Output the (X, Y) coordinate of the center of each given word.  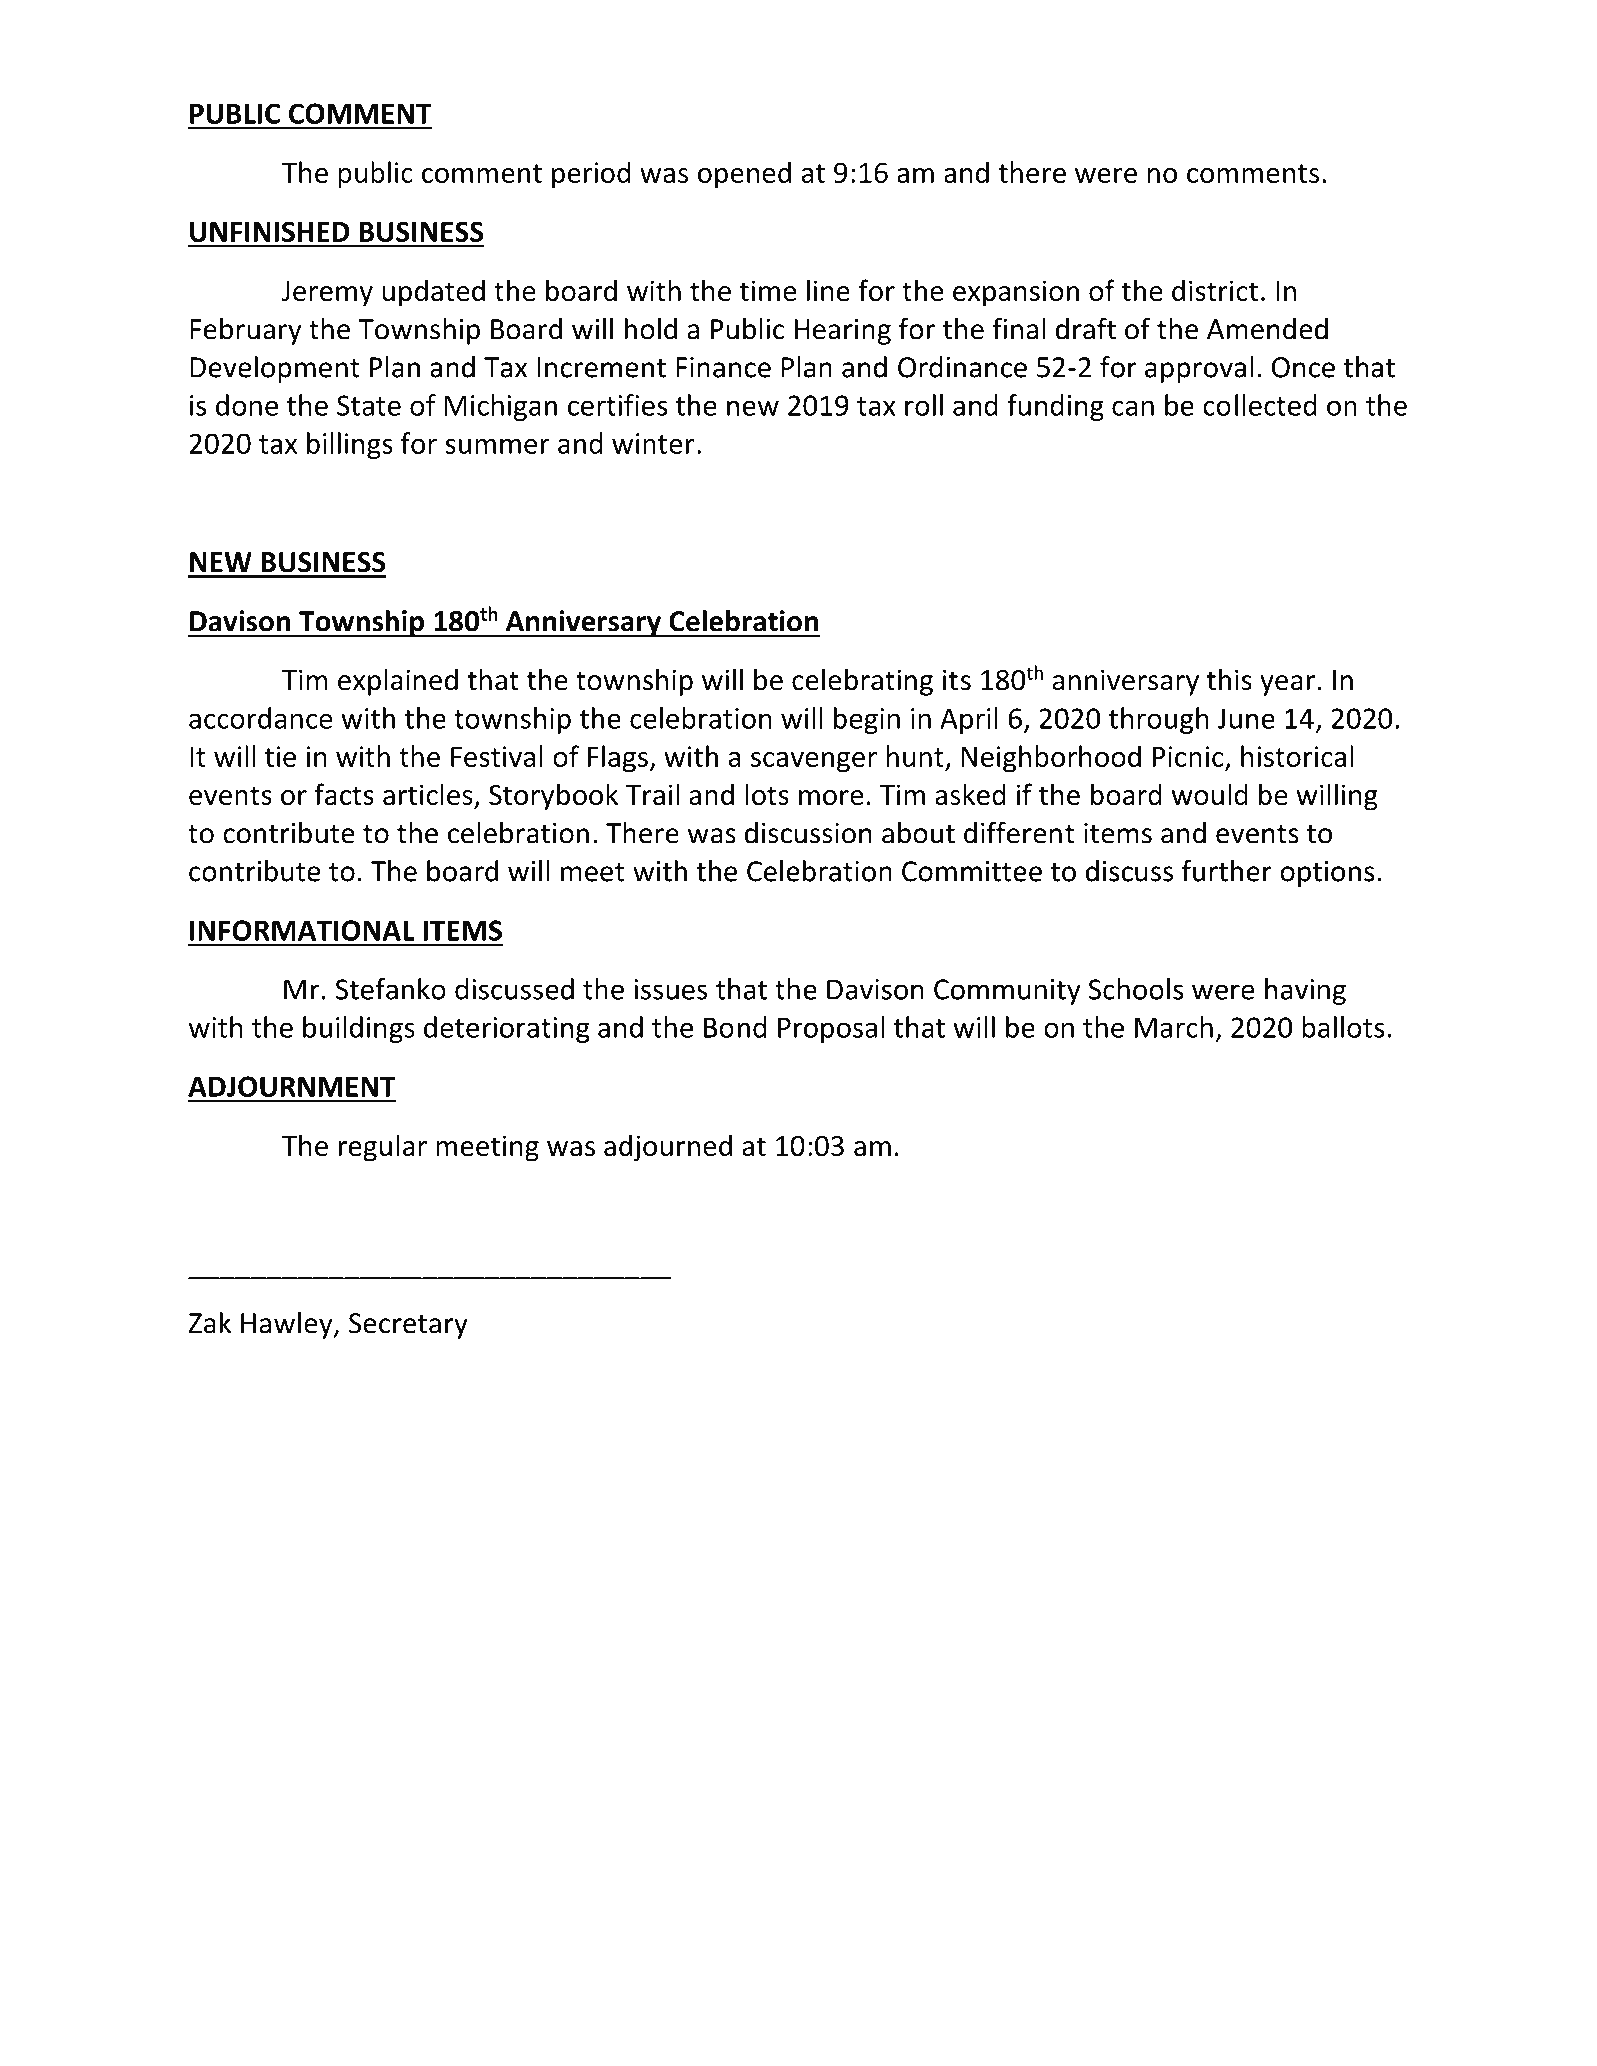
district (1215, 290)
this (1229, 679)
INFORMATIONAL (302, 930)
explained (398, 682)
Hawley (288, 1325)
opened (744, 175)
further (1227, 871)
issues (670, 989)
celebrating (862, 682)
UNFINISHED (270, 231)
